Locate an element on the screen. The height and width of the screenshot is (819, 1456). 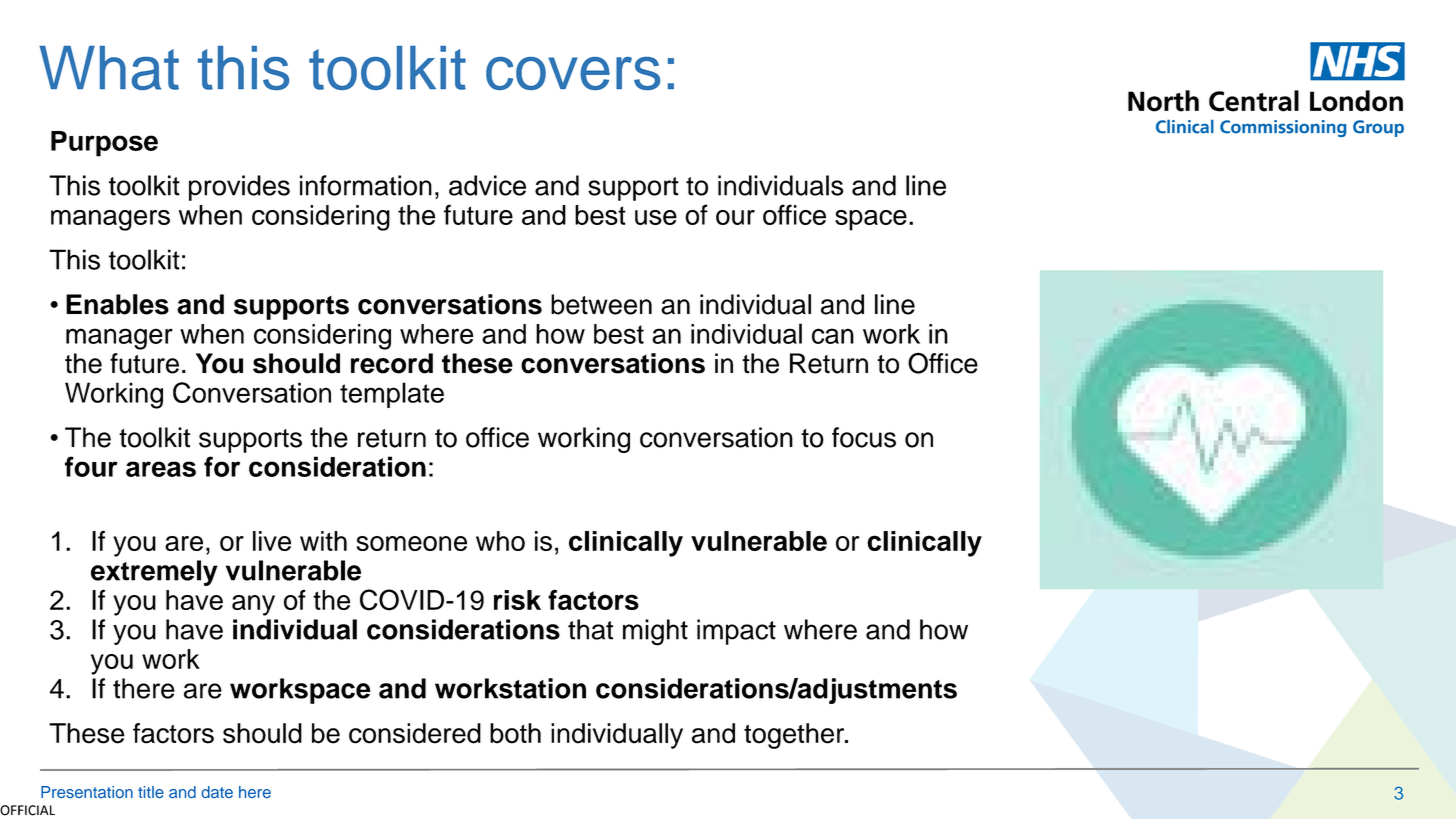
can is located at coordinates (833, 336).
